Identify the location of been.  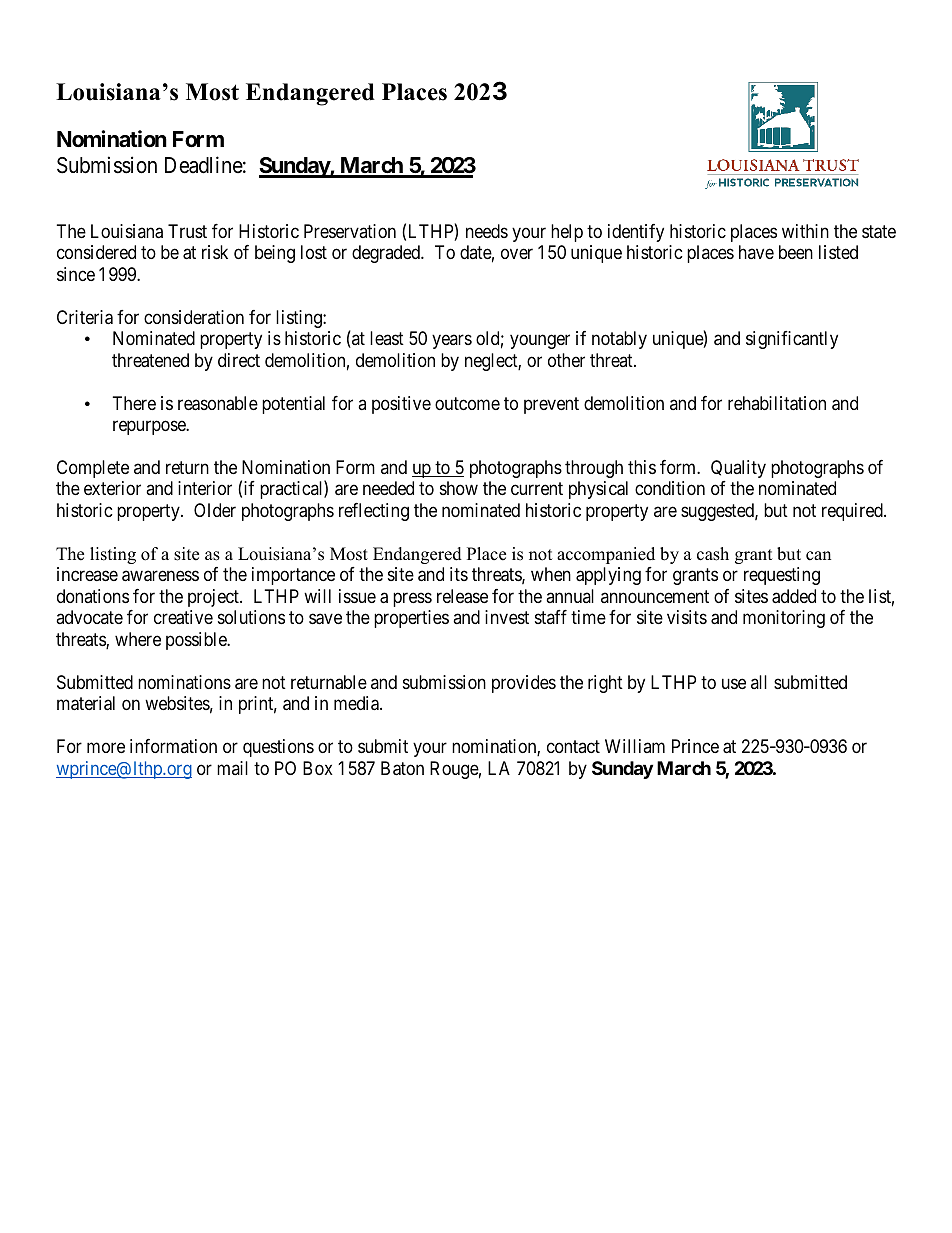
(796, 252).
